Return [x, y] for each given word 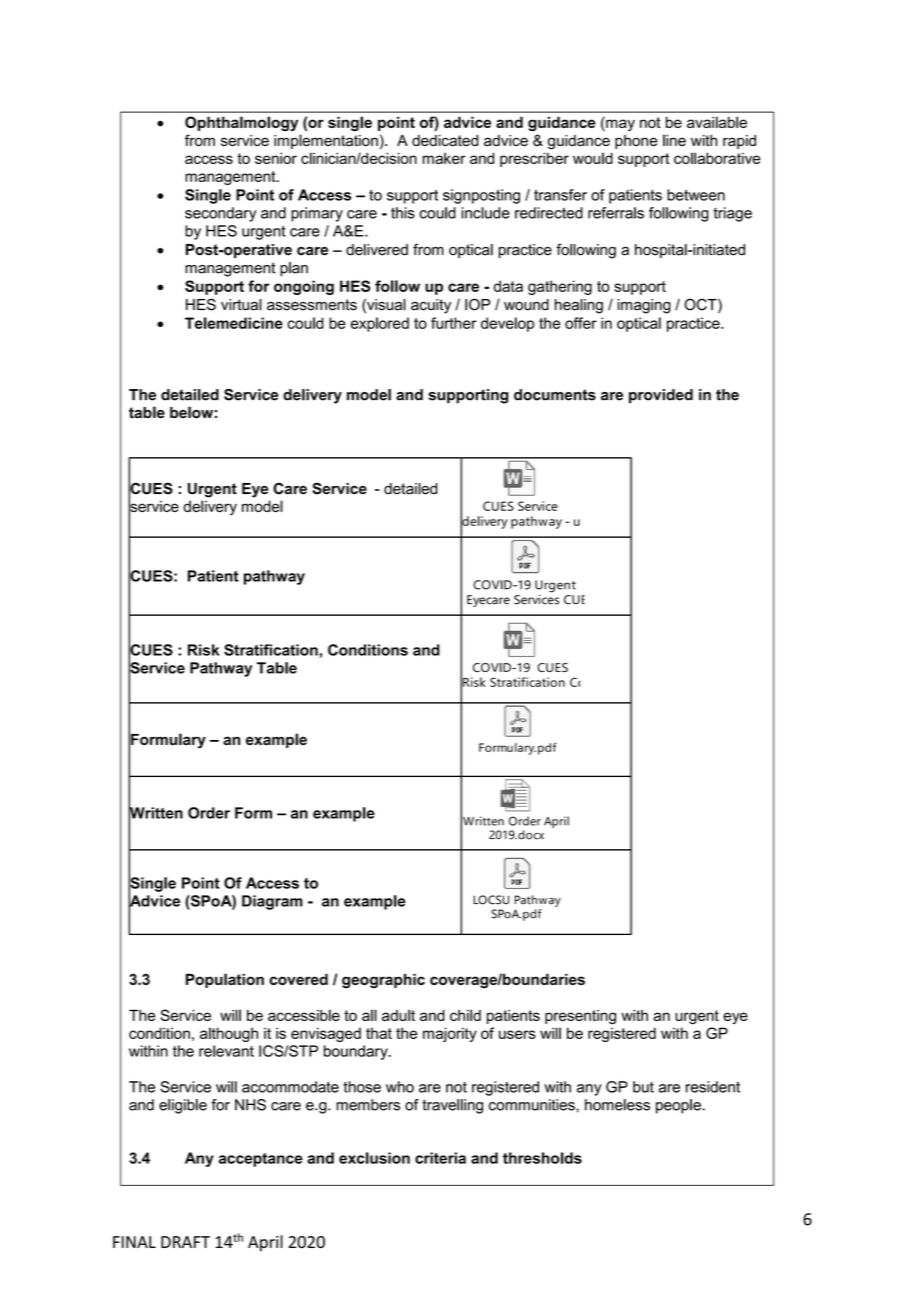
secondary [221, 214]
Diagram [272, 902]
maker [444, 158]
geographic [383, 981]
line [674, 140]
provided [661, 396]
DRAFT [185, 1242]
